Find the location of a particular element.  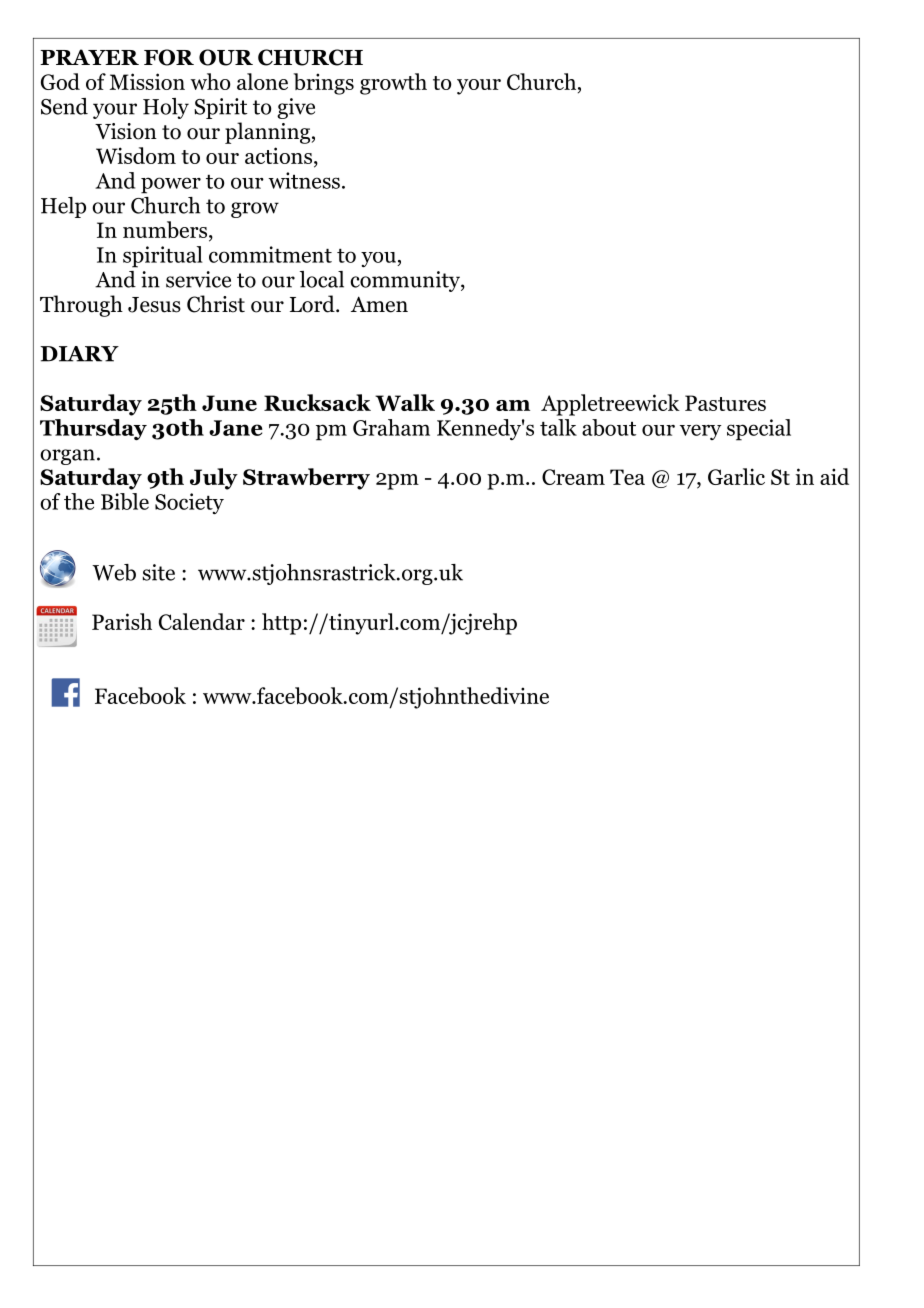

give is located at coordinates (296, 108).
